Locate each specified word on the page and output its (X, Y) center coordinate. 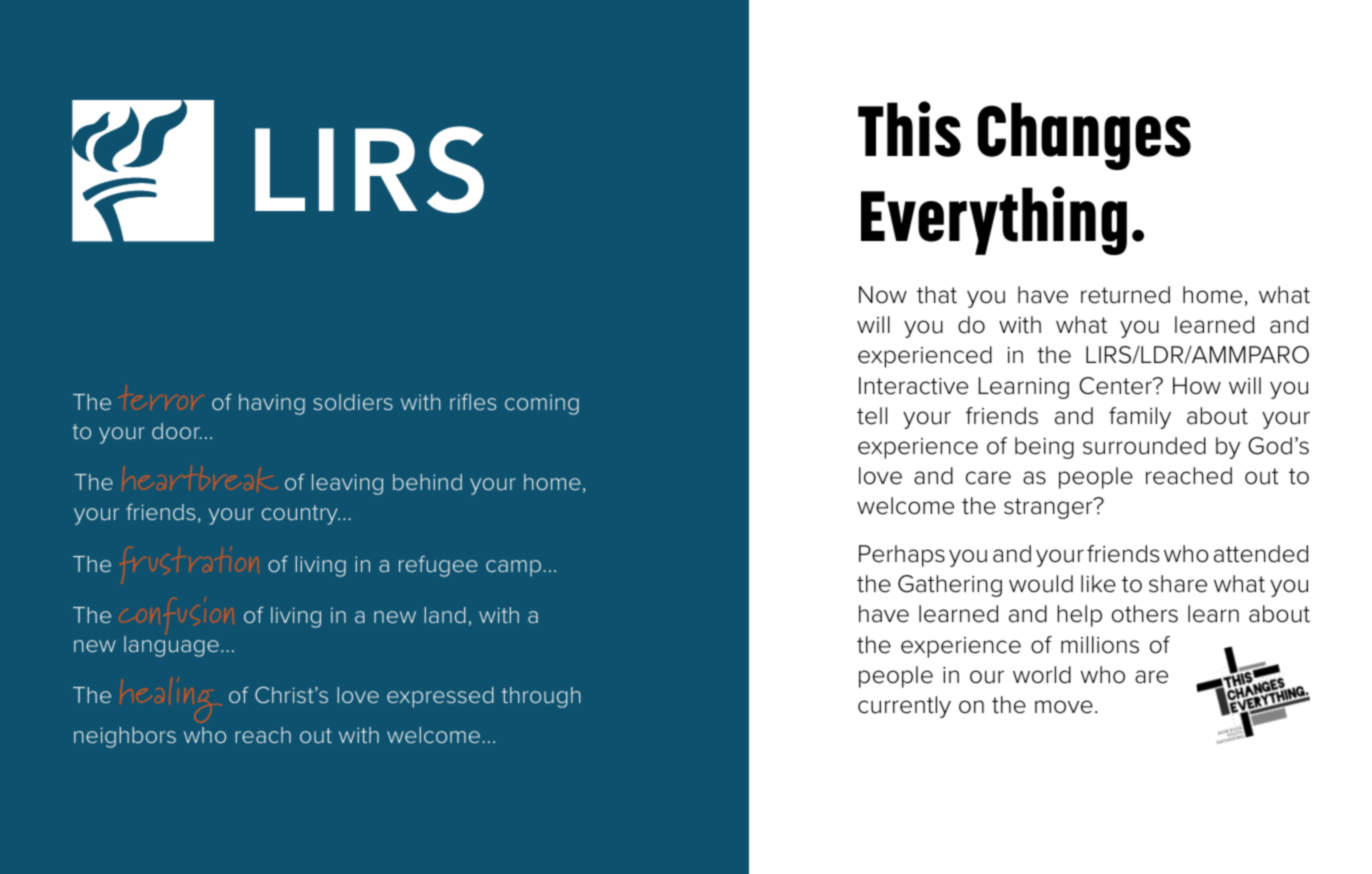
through (541, 697)
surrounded (1144, 446)
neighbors (125, 737)
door (177, 431)
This (909, 129)
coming (542, 404)
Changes (1084, 136)
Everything (994, 220)
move (1064, 707)
